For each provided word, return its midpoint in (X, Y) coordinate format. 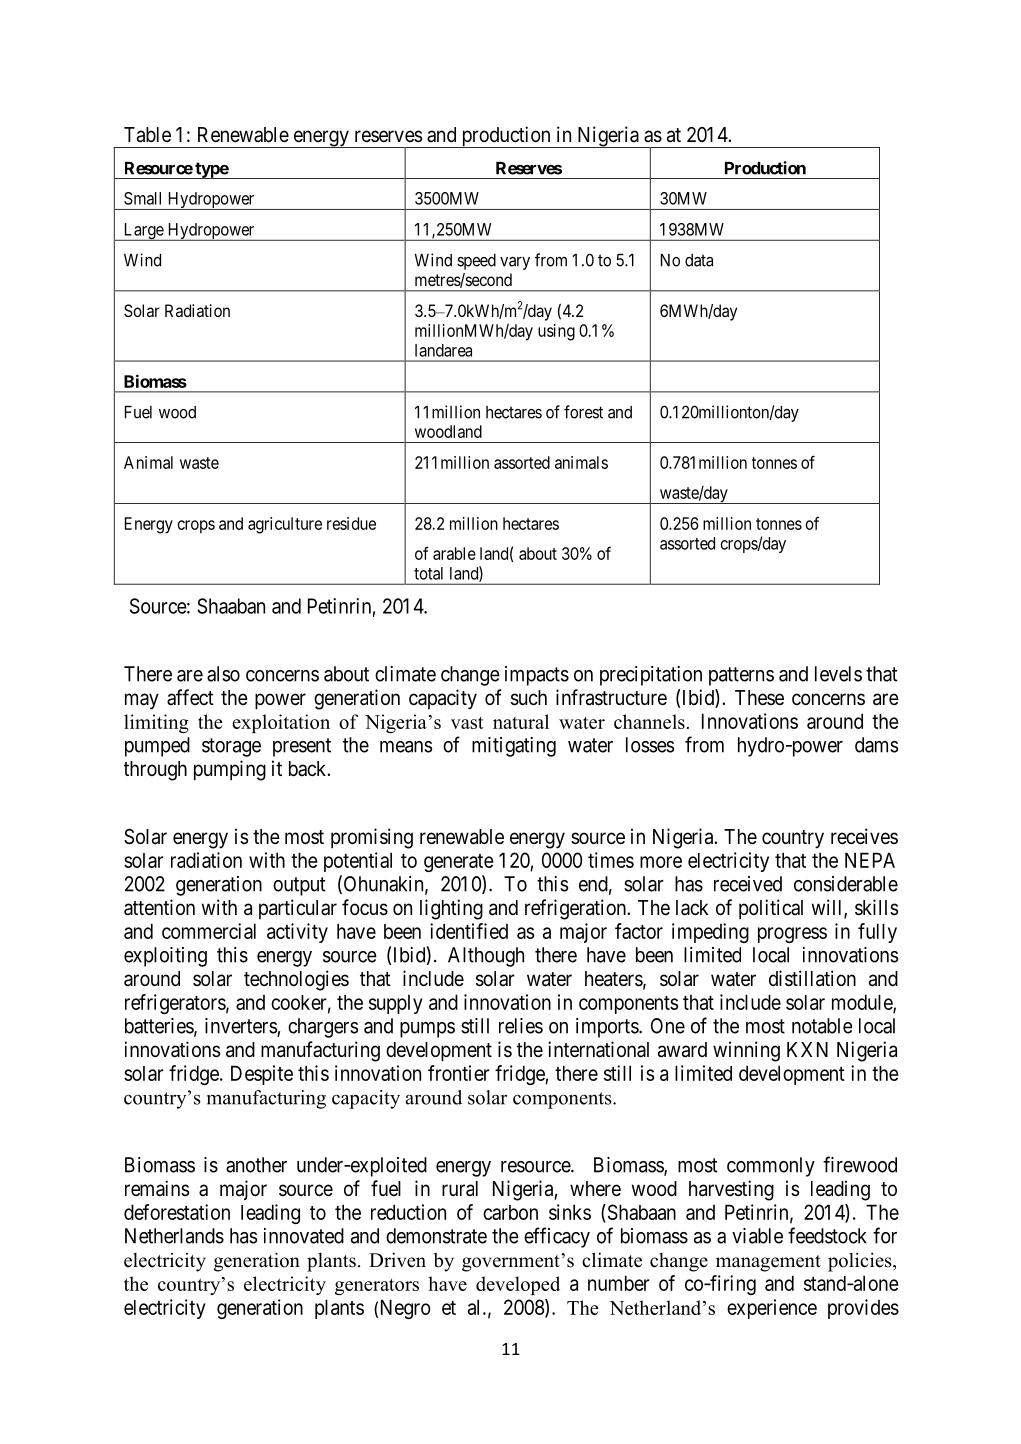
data (699, 260)
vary (515, 263)
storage (231, 747)
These (759, 697)
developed (518, 1285)
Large (143, 232)
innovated (304, 1236)
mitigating (514, 747)
